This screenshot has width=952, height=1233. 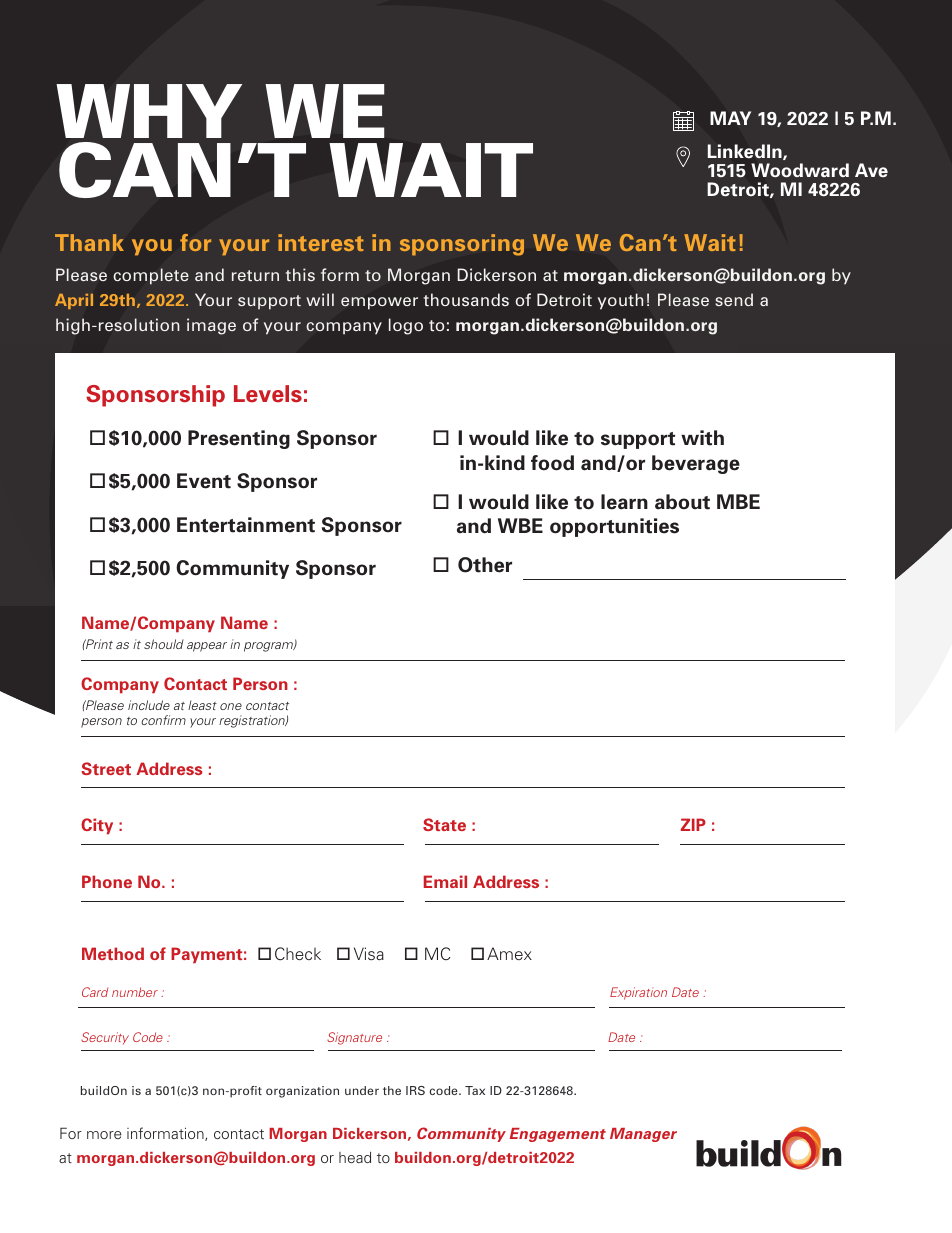 What do you see at coordinates (800, 170) in the screenshot?
I see `Woodward` at bounding box center [800, 170].
